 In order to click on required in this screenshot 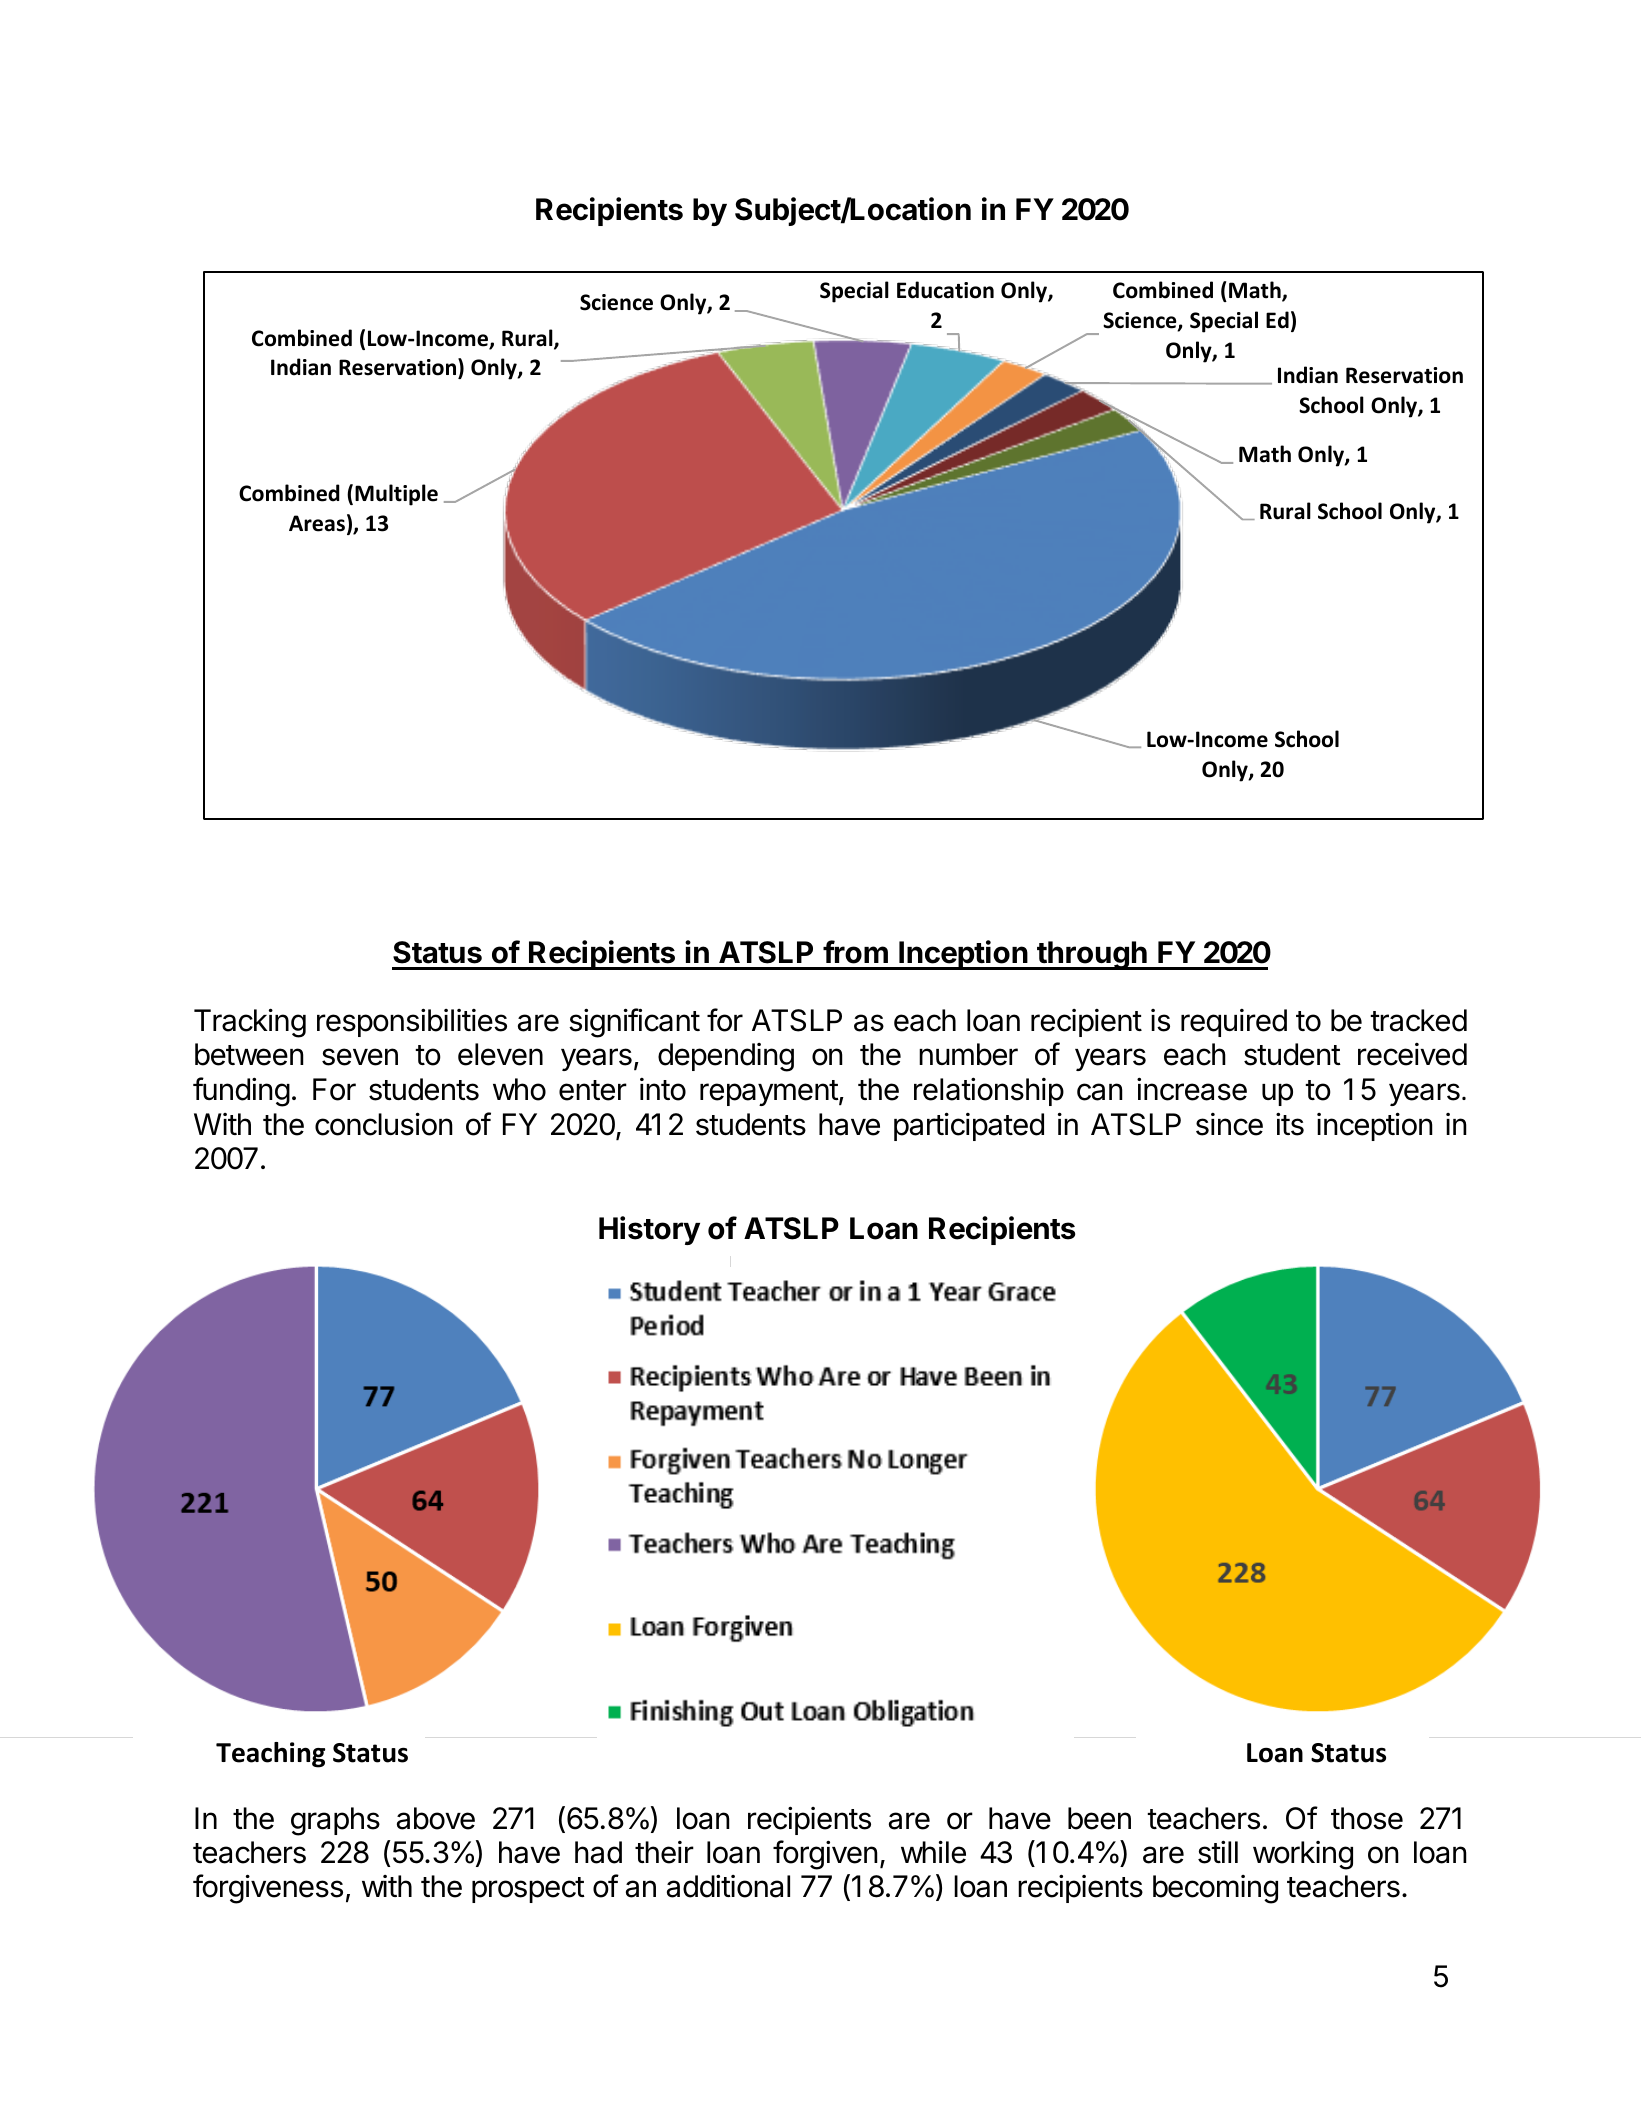, I will do `click(1234, 1023)`.
